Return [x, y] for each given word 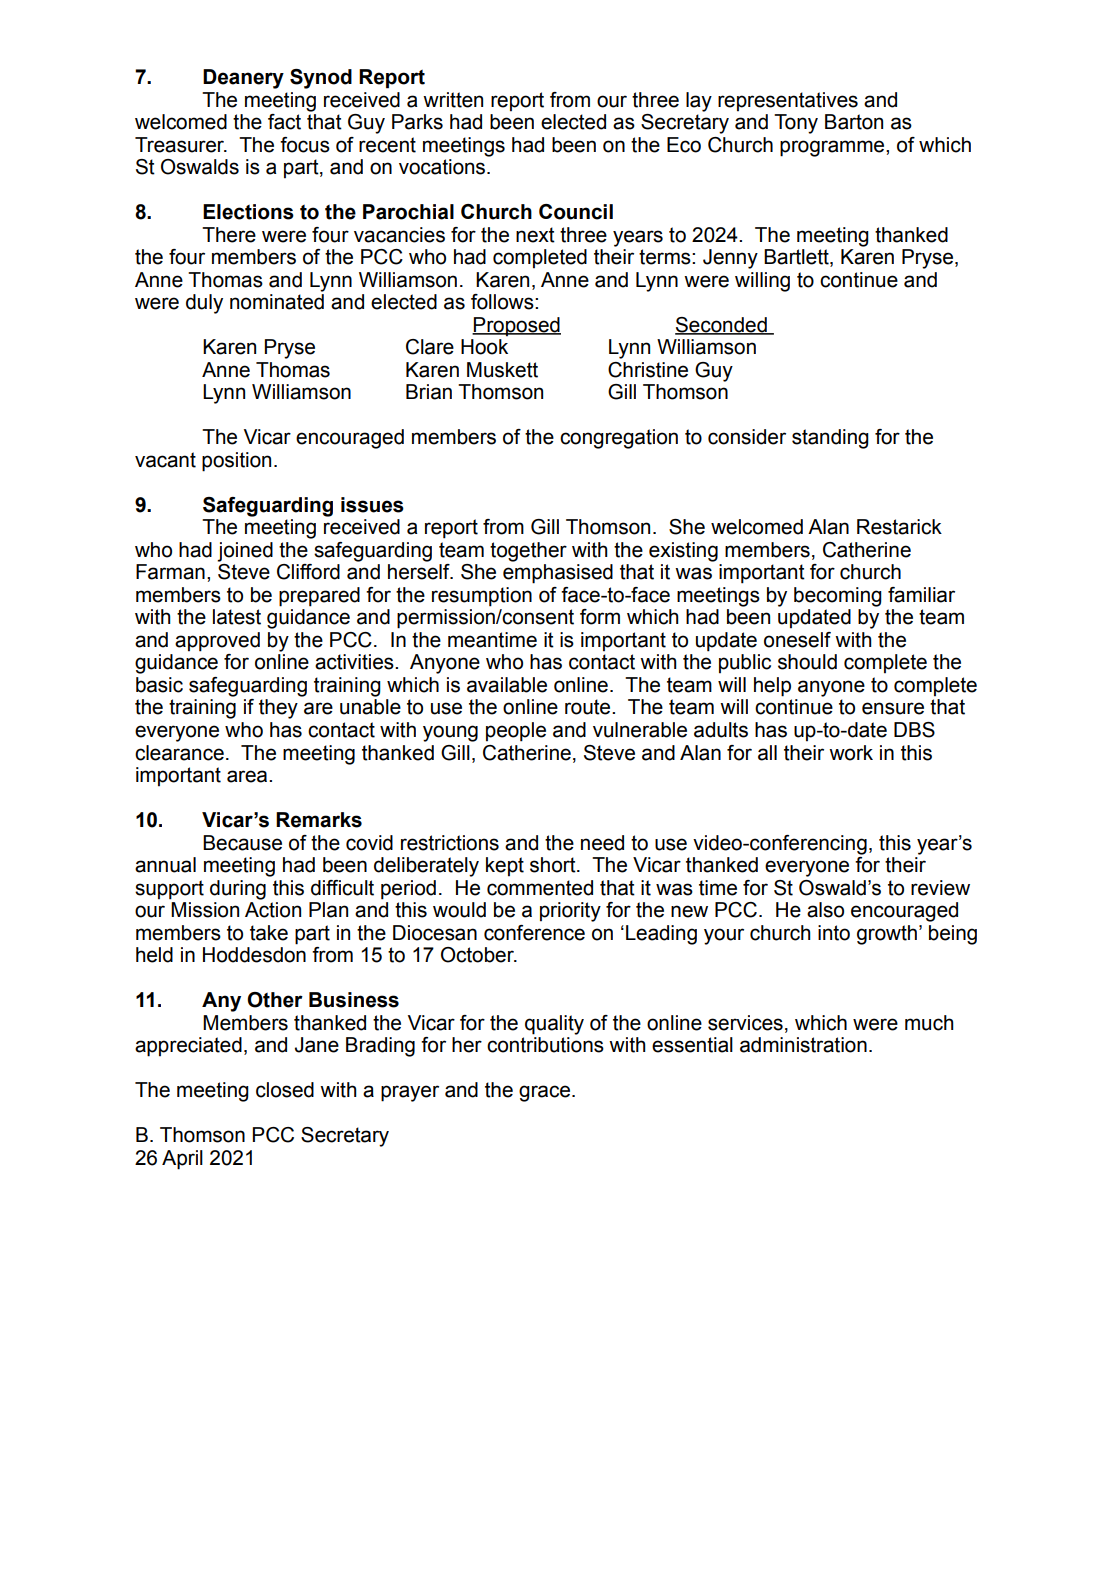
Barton [854, 122]
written [453, 100]
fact [284, 122]
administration [803, 1045]
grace [544, 1093]
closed [285, 1090]
